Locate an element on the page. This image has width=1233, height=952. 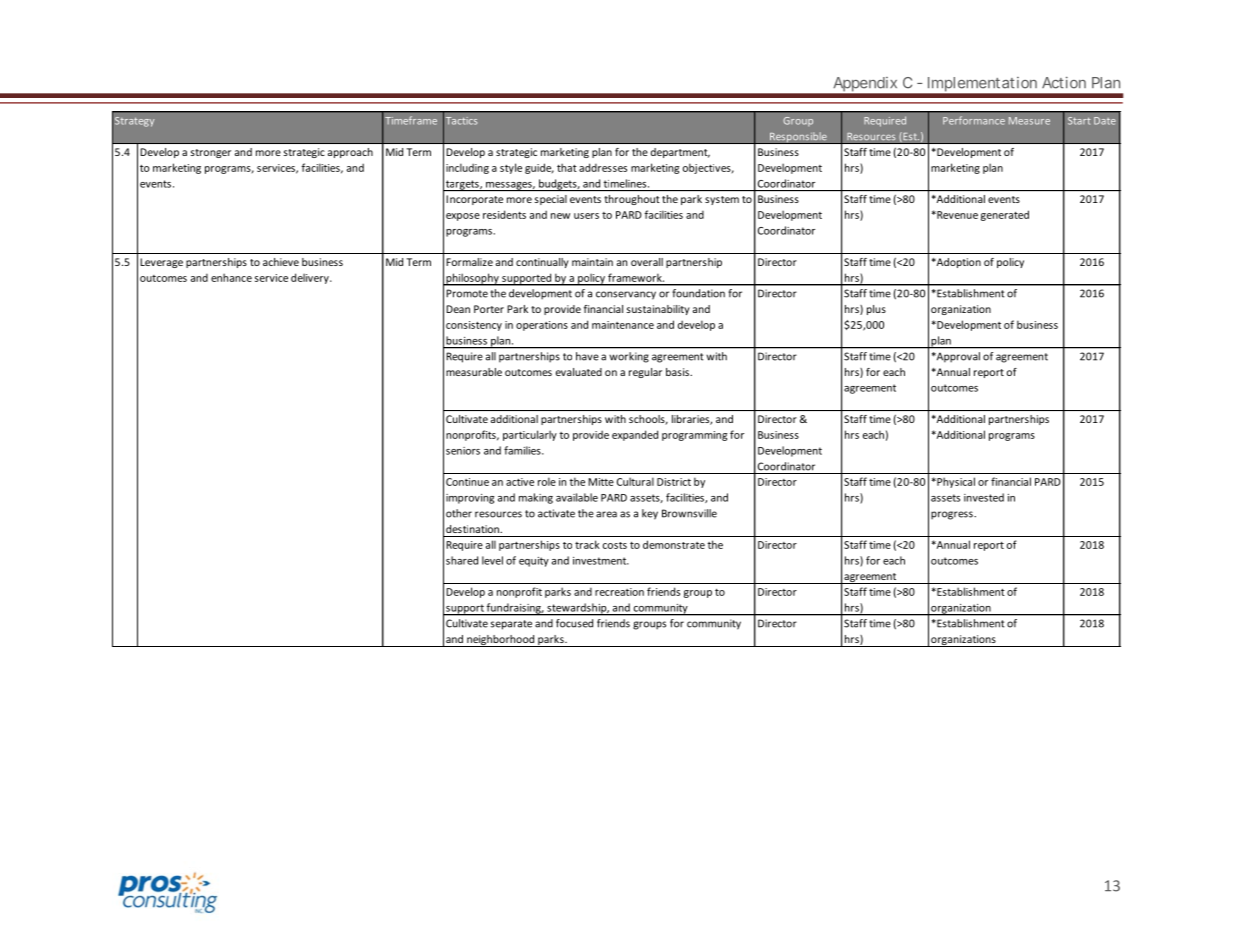
neighborhood is located at coordinates (501, 641).
